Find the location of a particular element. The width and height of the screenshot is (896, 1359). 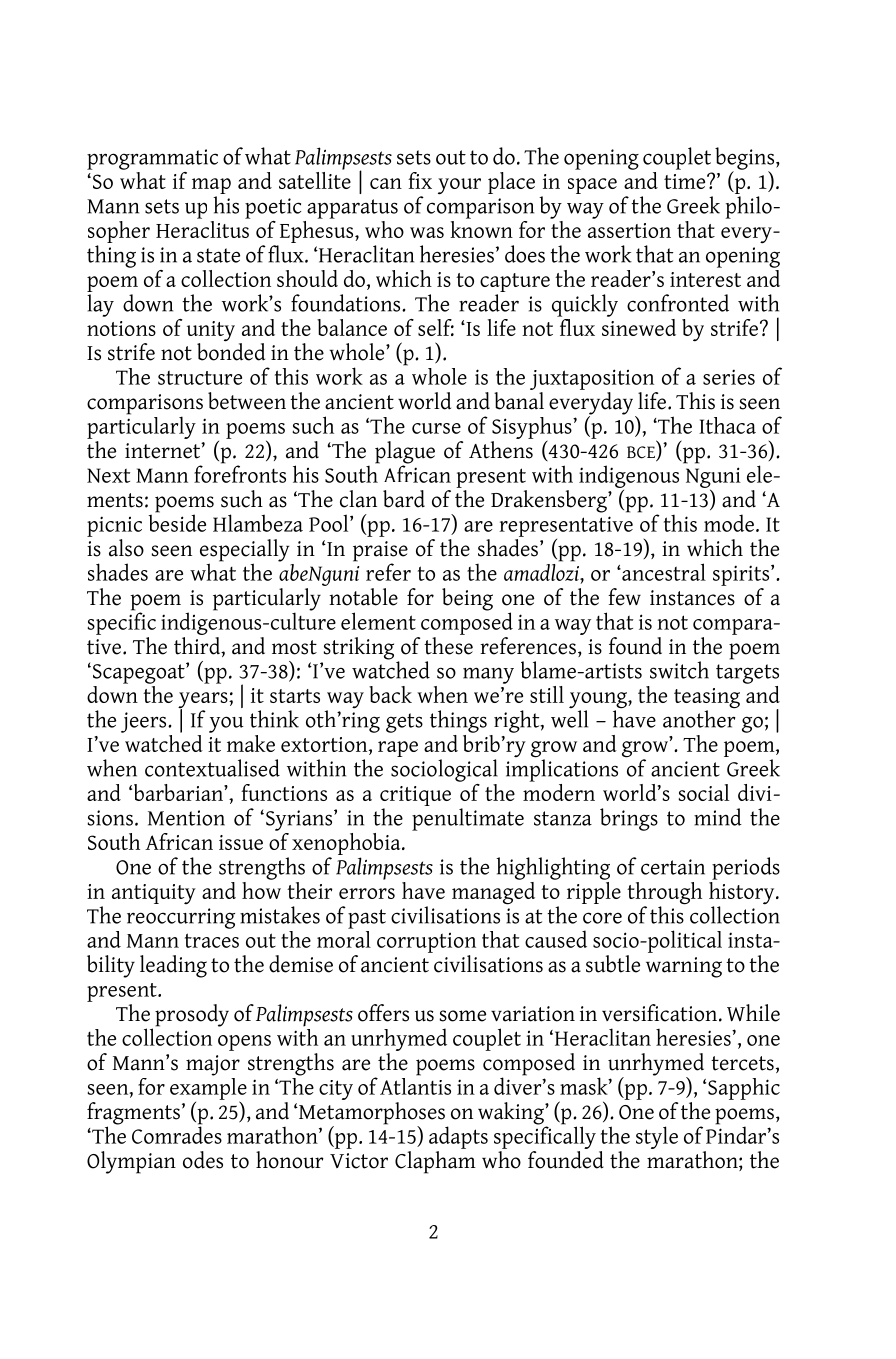

time is located at coordinates (686, 181).
